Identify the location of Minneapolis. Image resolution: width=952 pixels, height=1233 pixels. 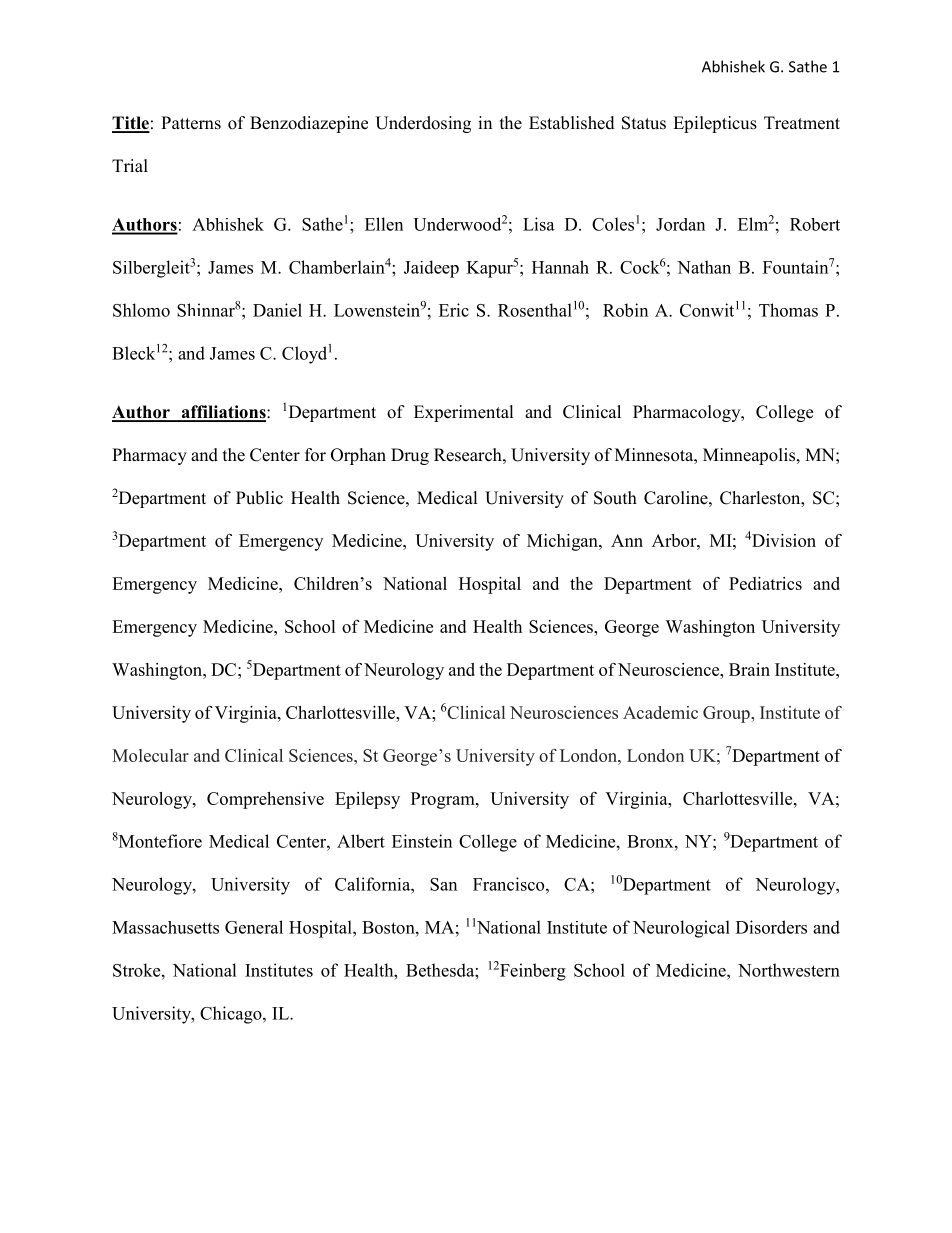
(750, 456).
